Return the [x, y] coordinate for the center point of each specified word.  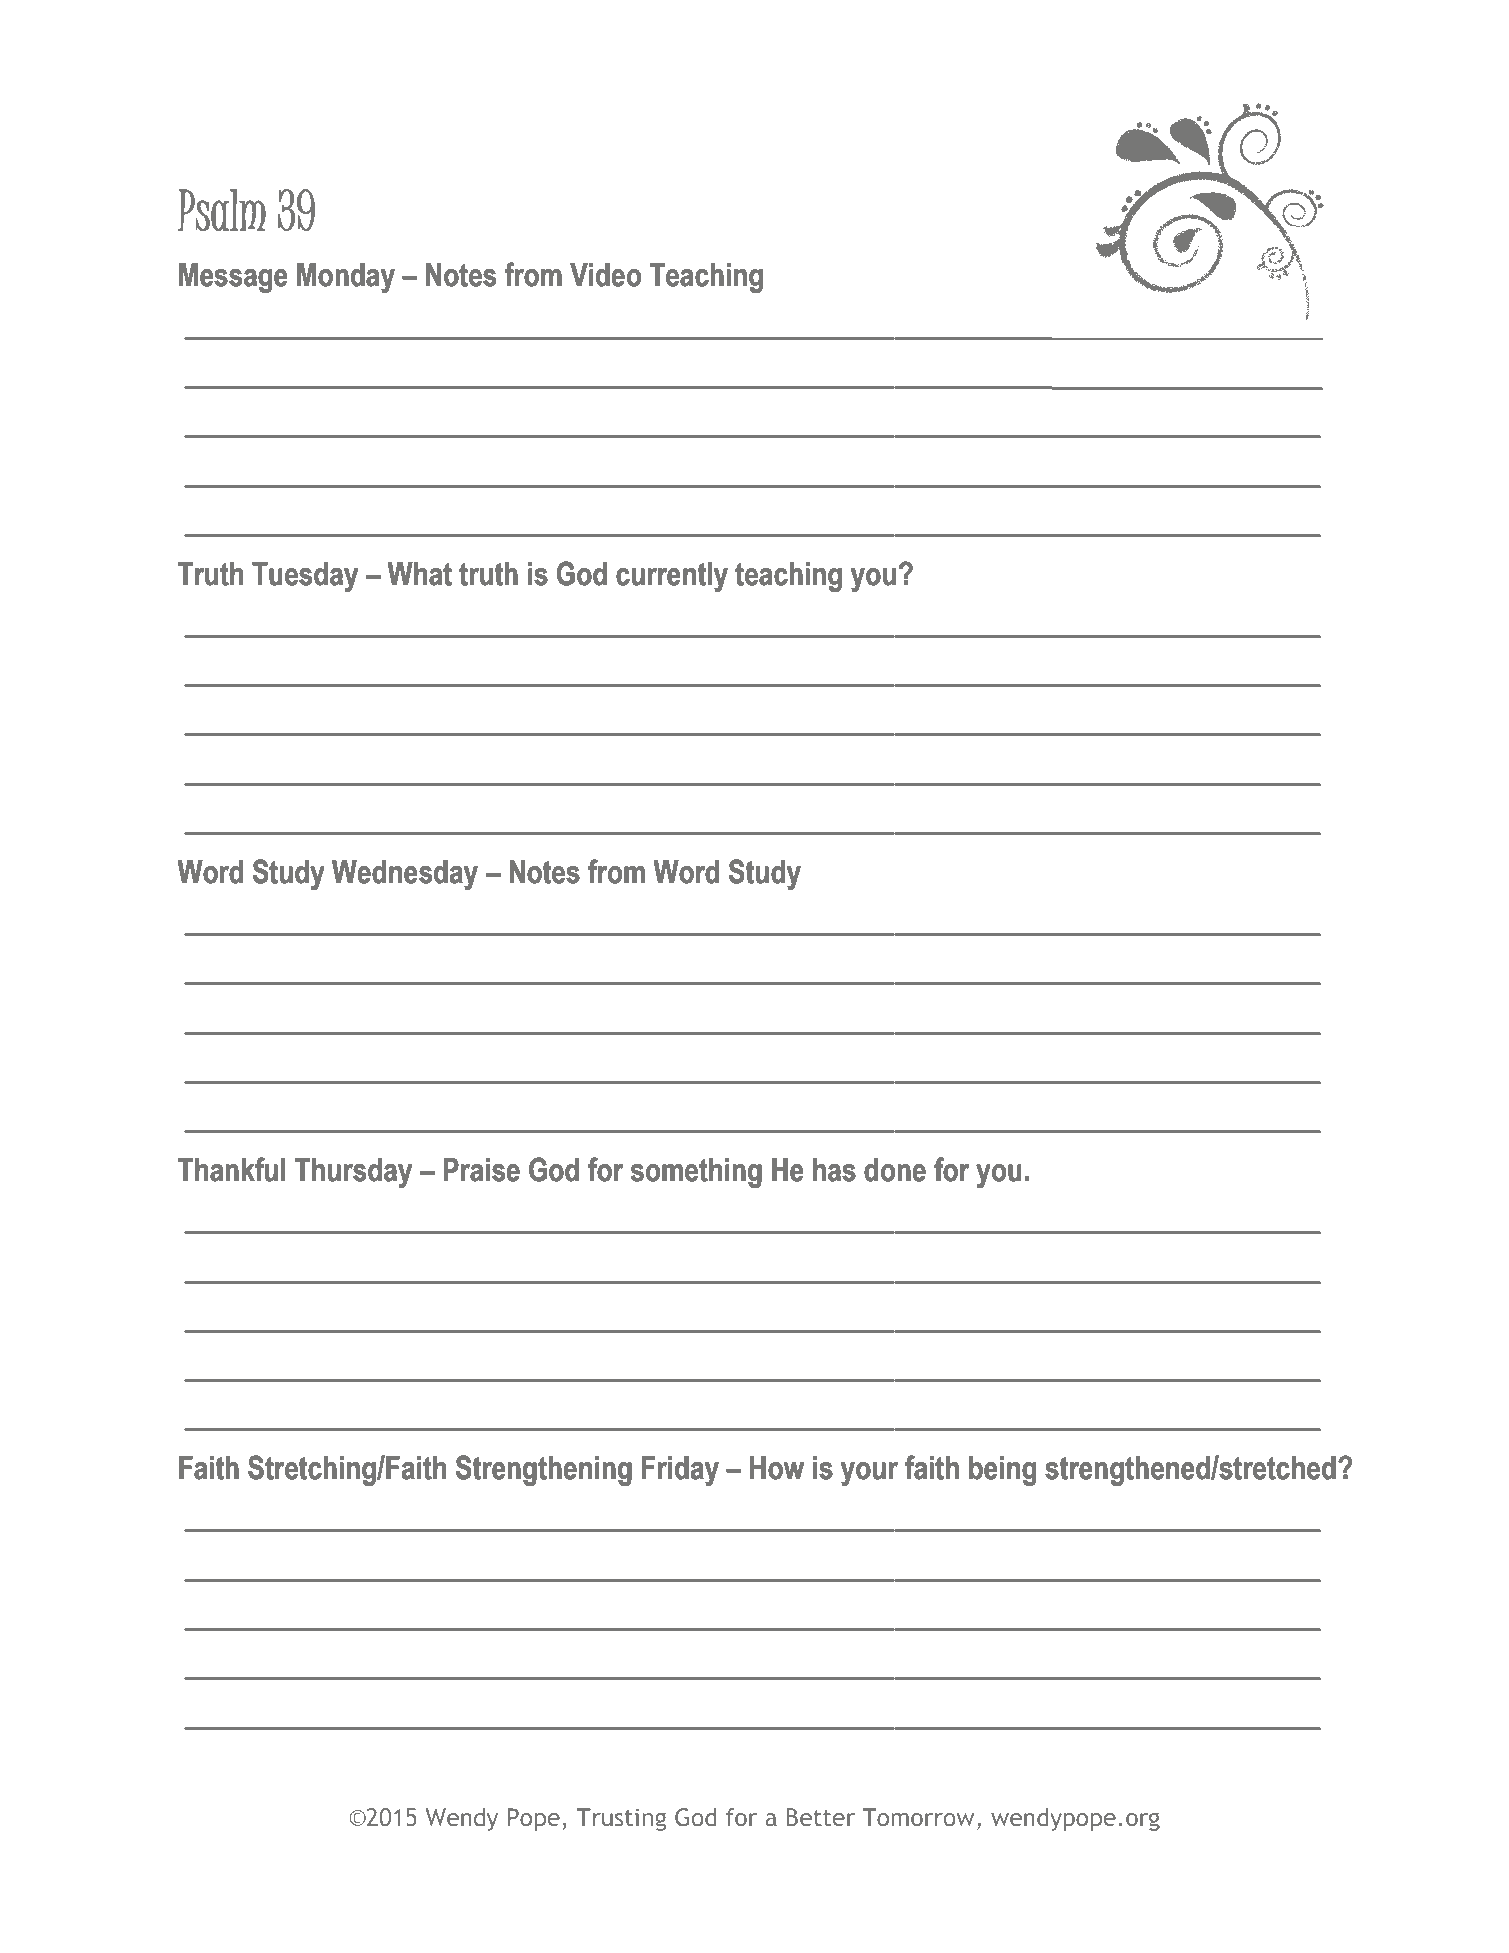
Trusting [621, 1819]
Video [605, 275]
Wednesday [405, 875]
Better [821, 1817]
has [834, 1170]
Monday [346, 278]
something [696, 1173]
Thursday [353, 1173]
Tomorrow [918, 1817]
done [895, 1170]
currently [672, 577]
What [419, 574]
